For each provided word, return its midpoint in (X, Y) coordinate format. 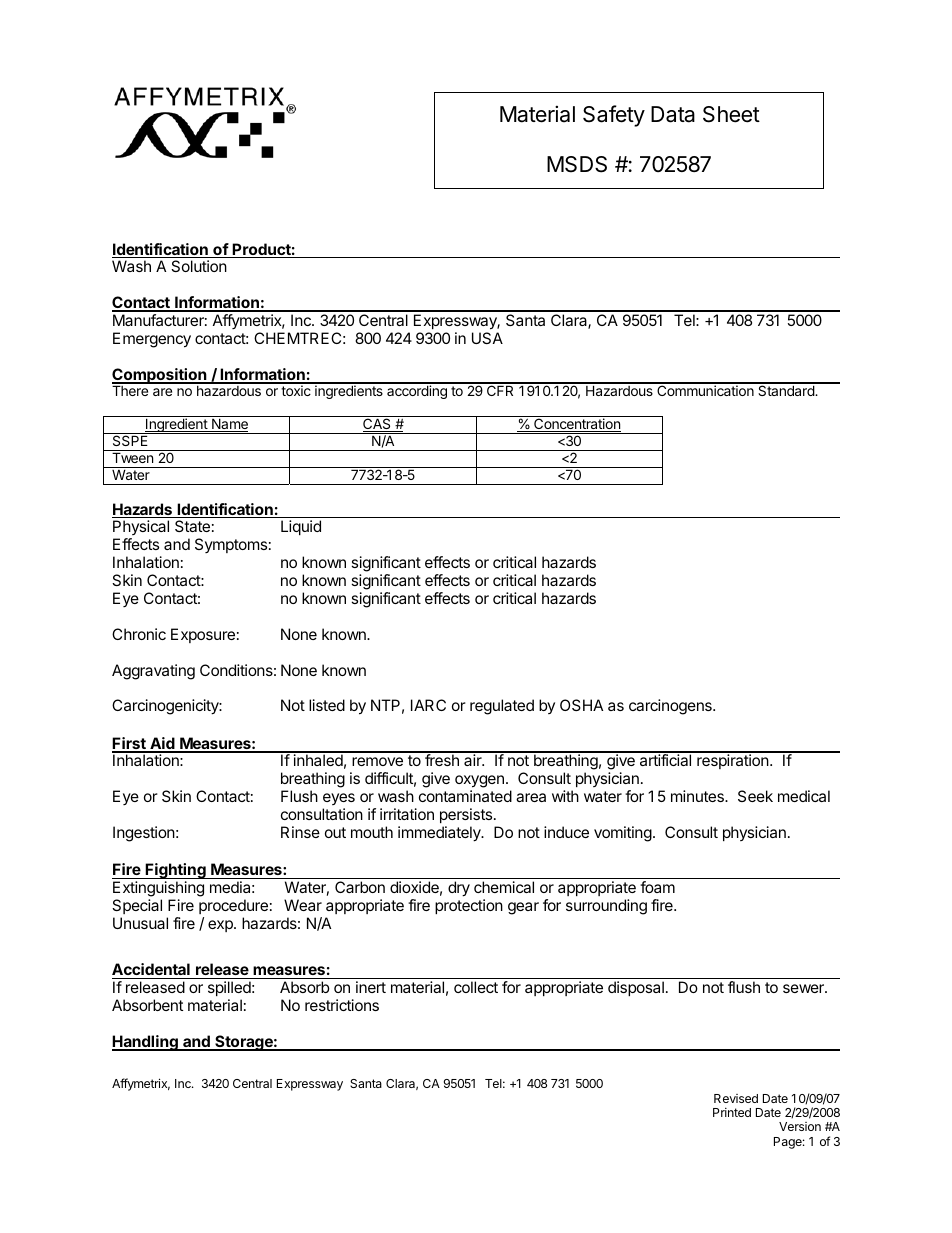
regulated (502, 707)
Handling (146, 1043)
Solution (199, 266)
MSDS (577, 164)
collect (476, 987)
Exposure (203, 635)
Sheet (731, 114)
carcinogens (671, 707)
